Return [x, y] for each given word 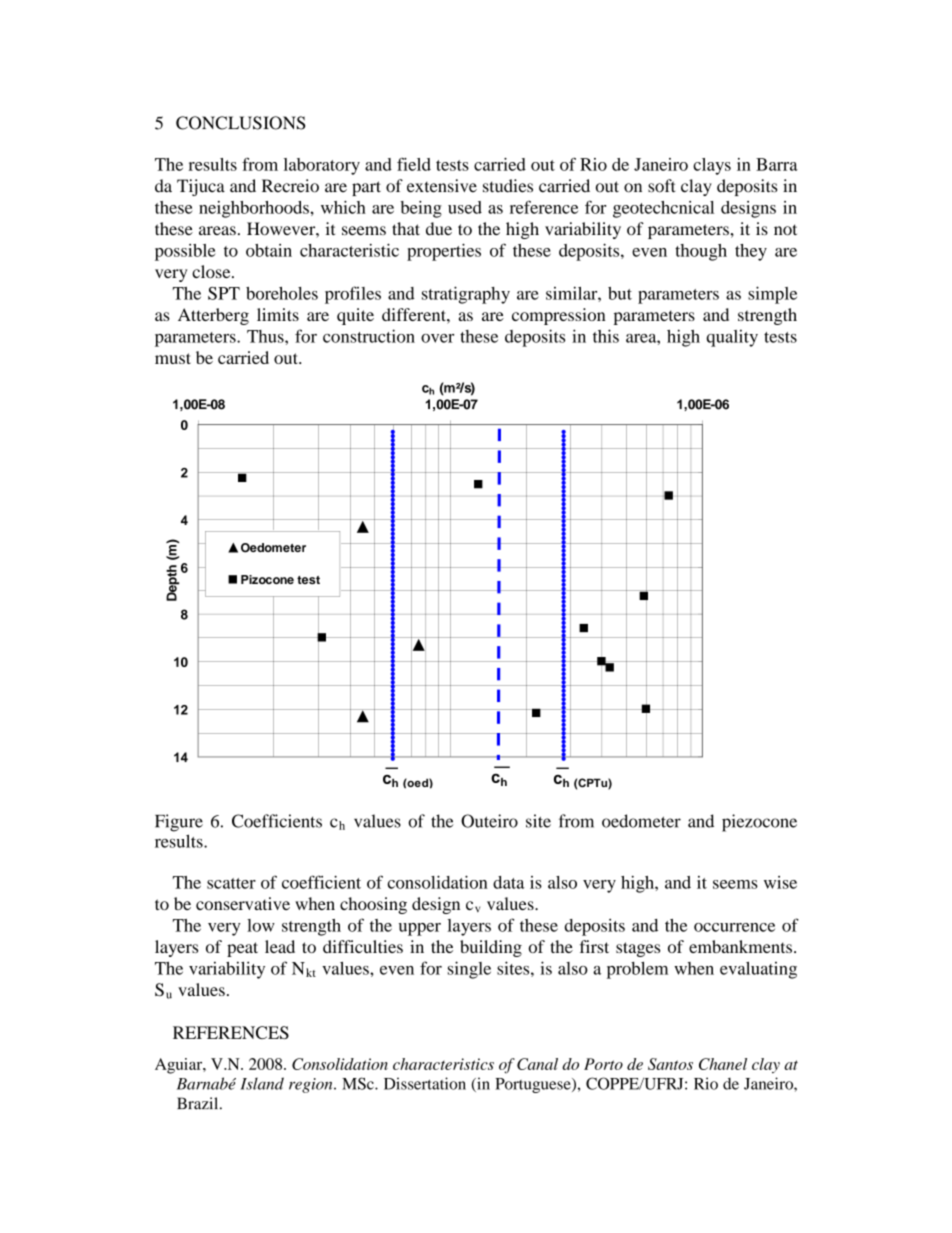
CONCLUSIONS [240, 123]
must [173, 358]
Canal [537, 1064]
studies [508, 186]
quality [732, 338]
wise [780, 882]
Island [262, 1083]
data [509, 882]
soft [662, 186]
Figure [179, 823]
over [437, 338]
